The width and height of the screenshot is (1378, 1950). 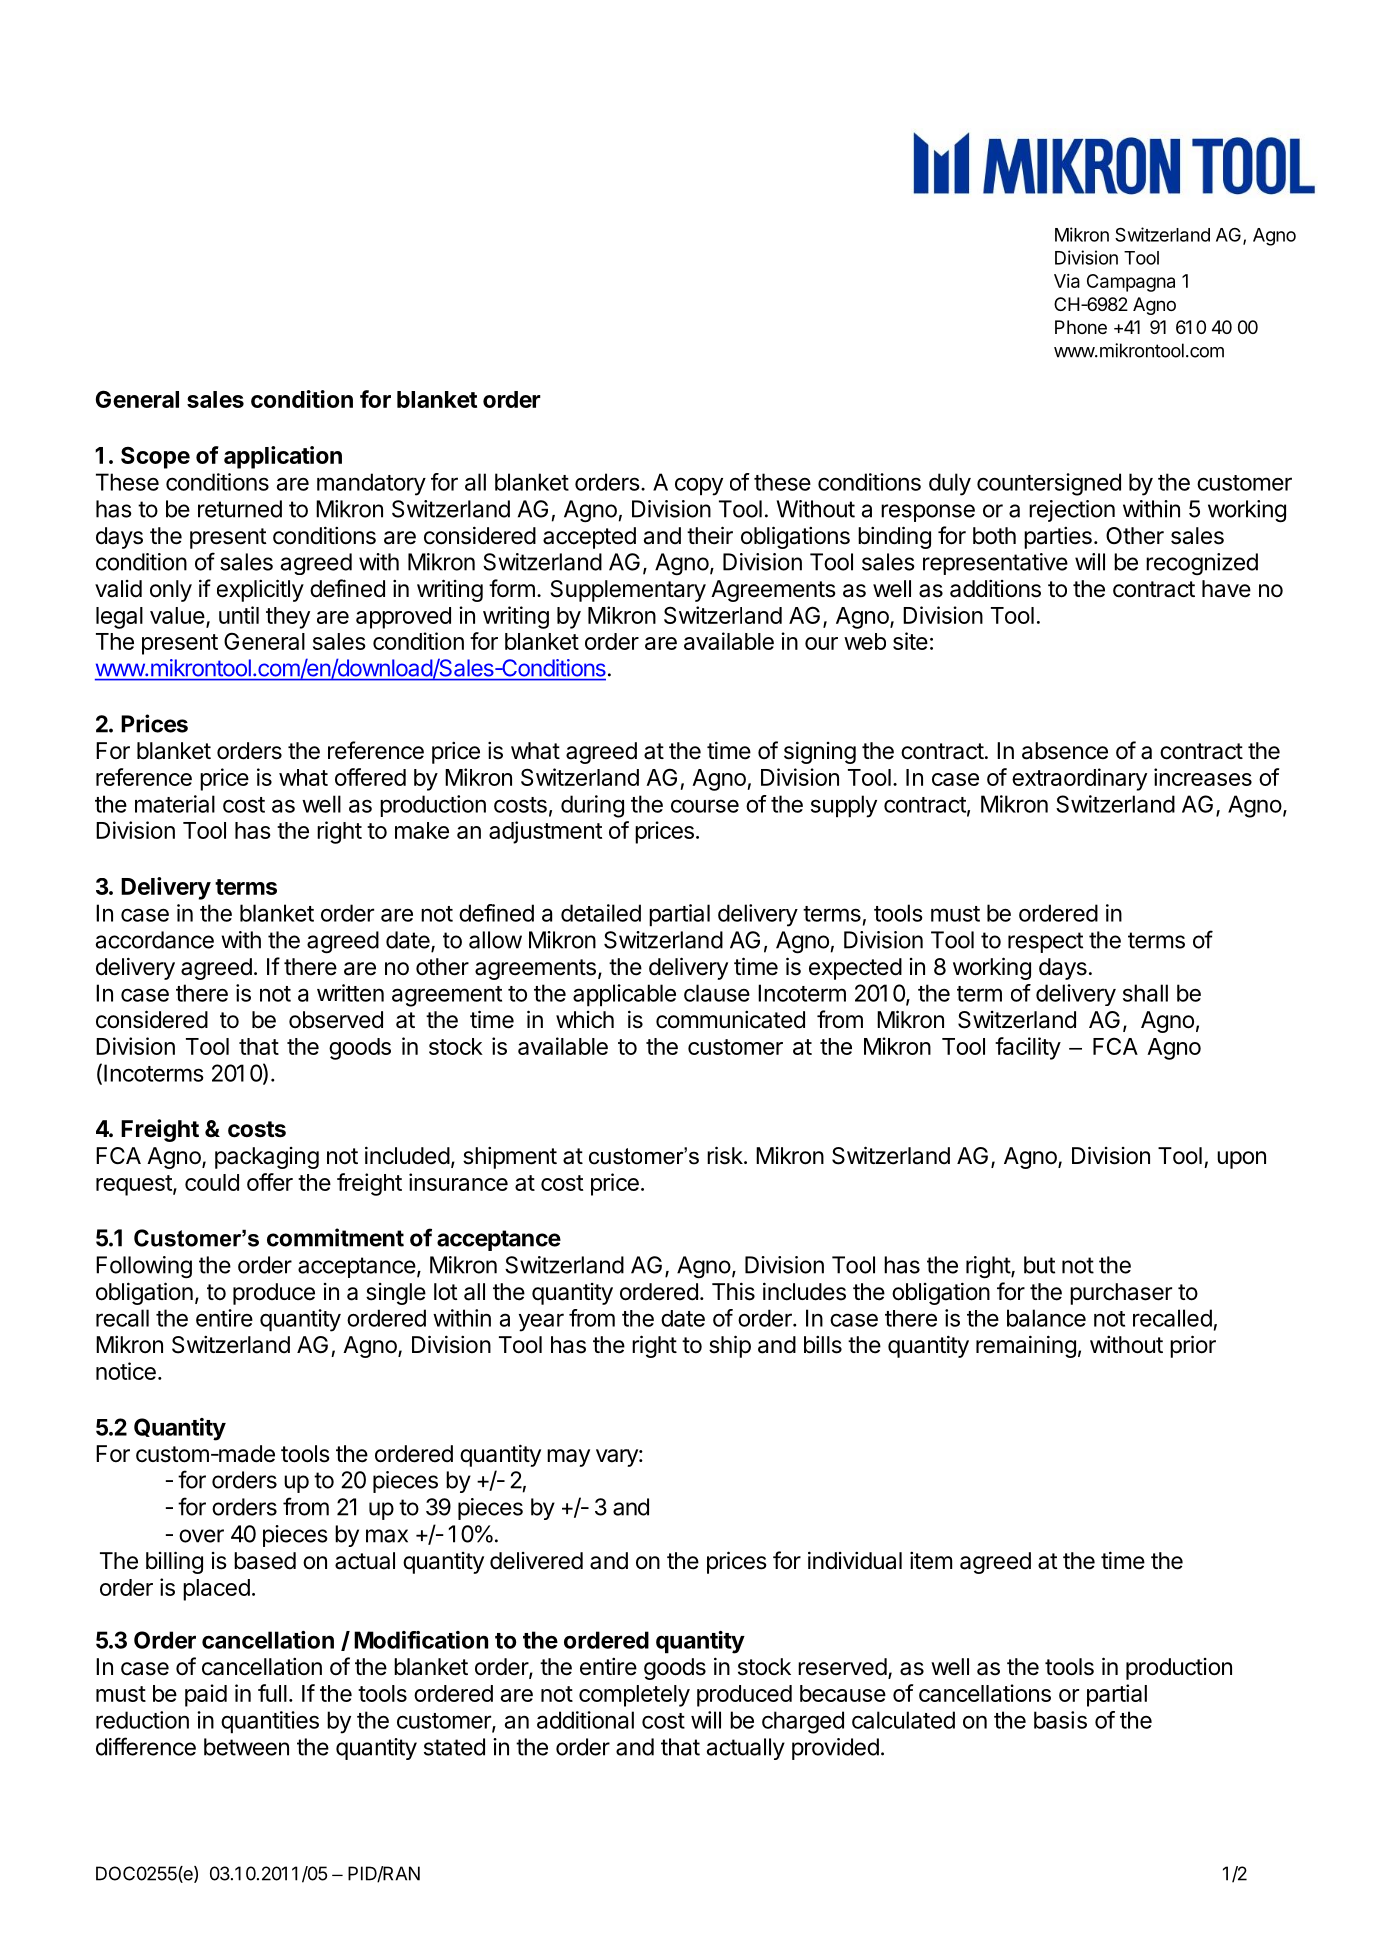 What do you see at coordinates (699, 486) in the screenshot?
I see `copy` at bounding box center [699, 486].
